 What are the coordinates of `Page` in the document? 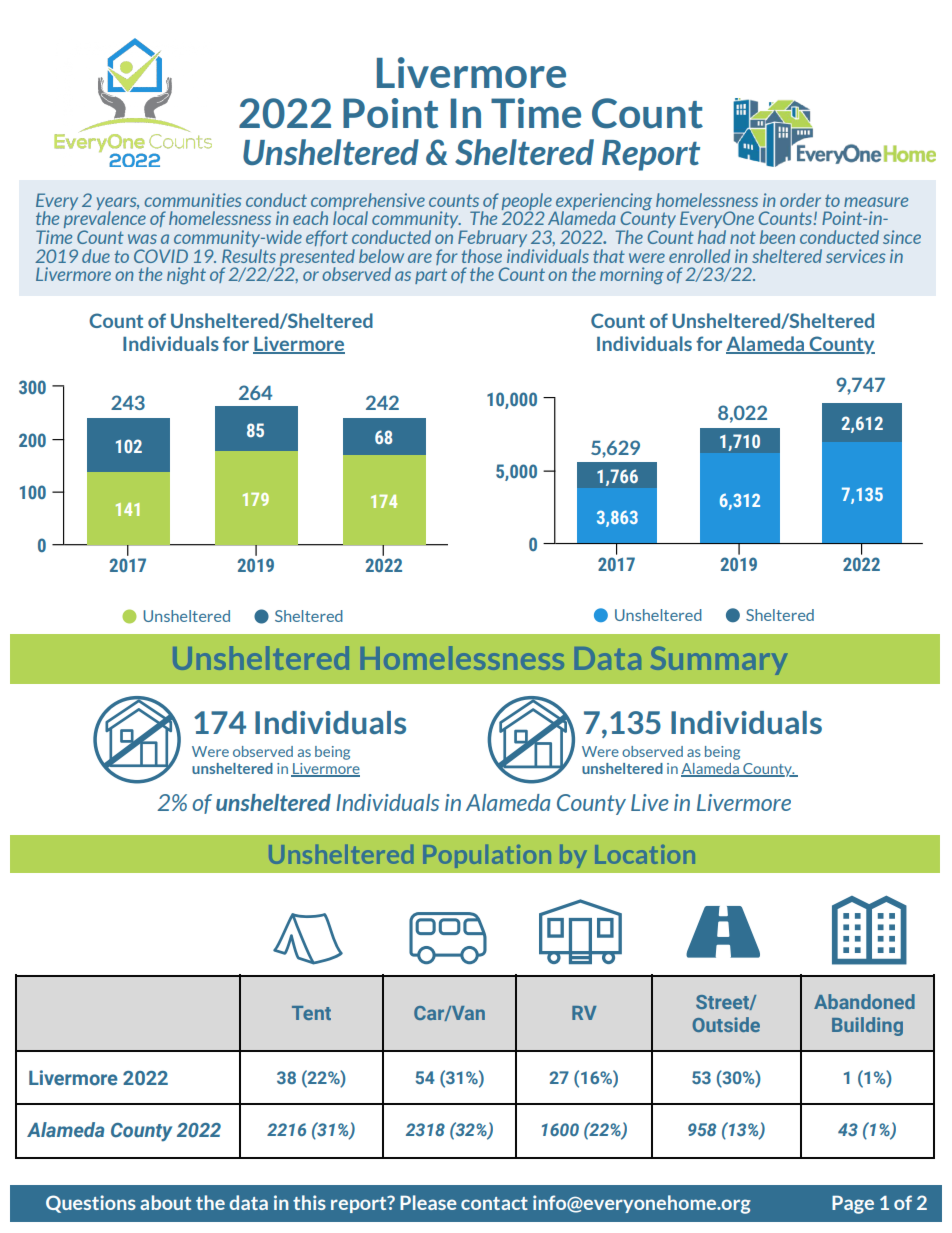 It's located at (853, 1205).
